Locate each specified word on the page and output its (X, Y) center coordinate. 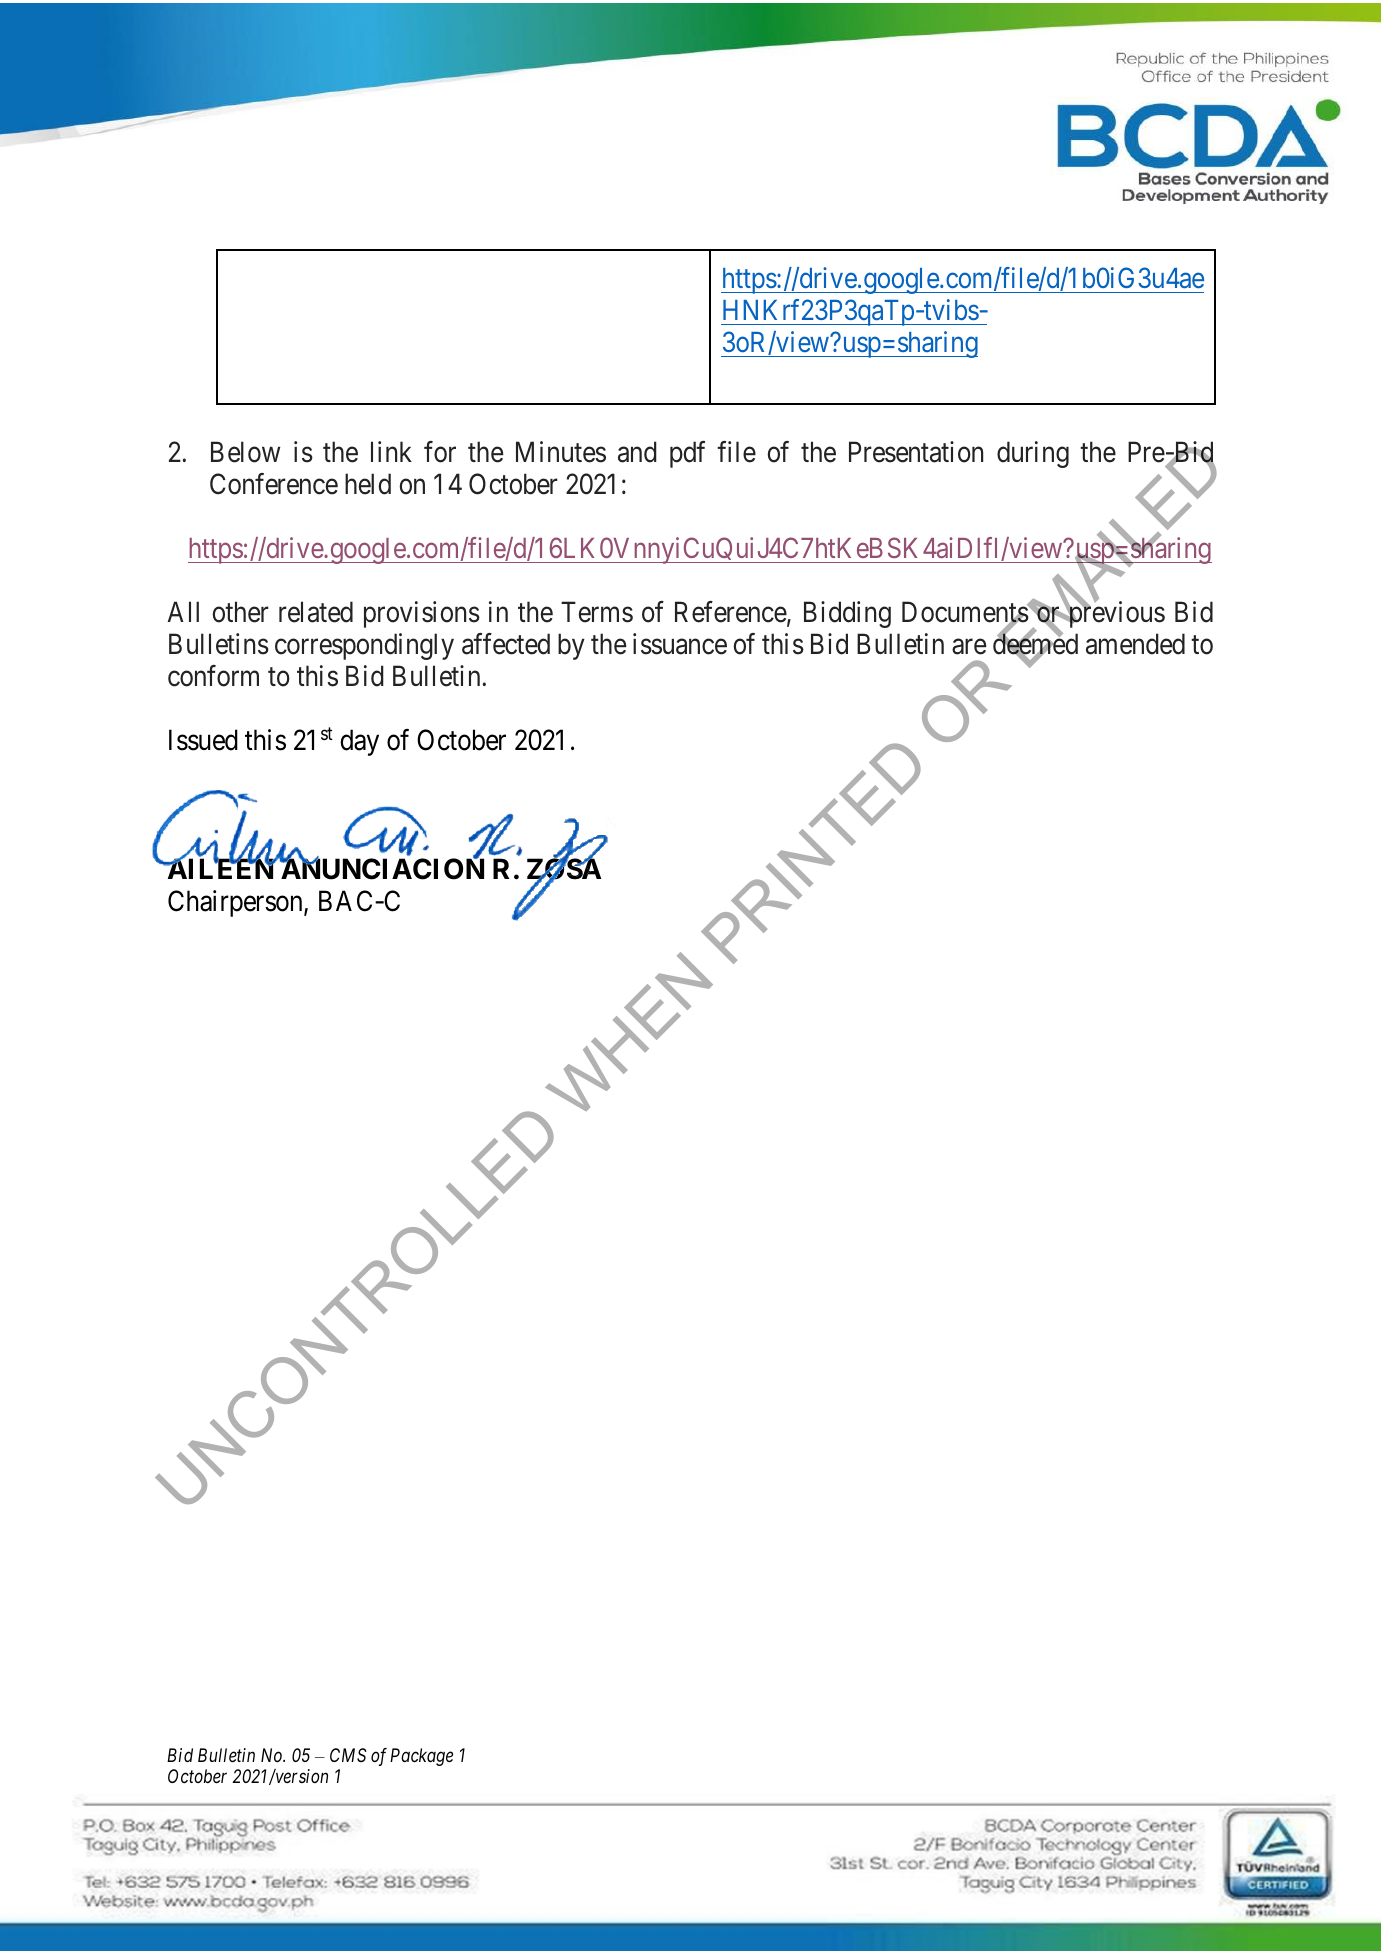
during (1033, 454)
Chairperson (236, 903)
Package (421, 1757)
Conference (274, 484)
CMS (348, 1755)
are (969, 647)
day (359, 742)
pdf (687, 454)
